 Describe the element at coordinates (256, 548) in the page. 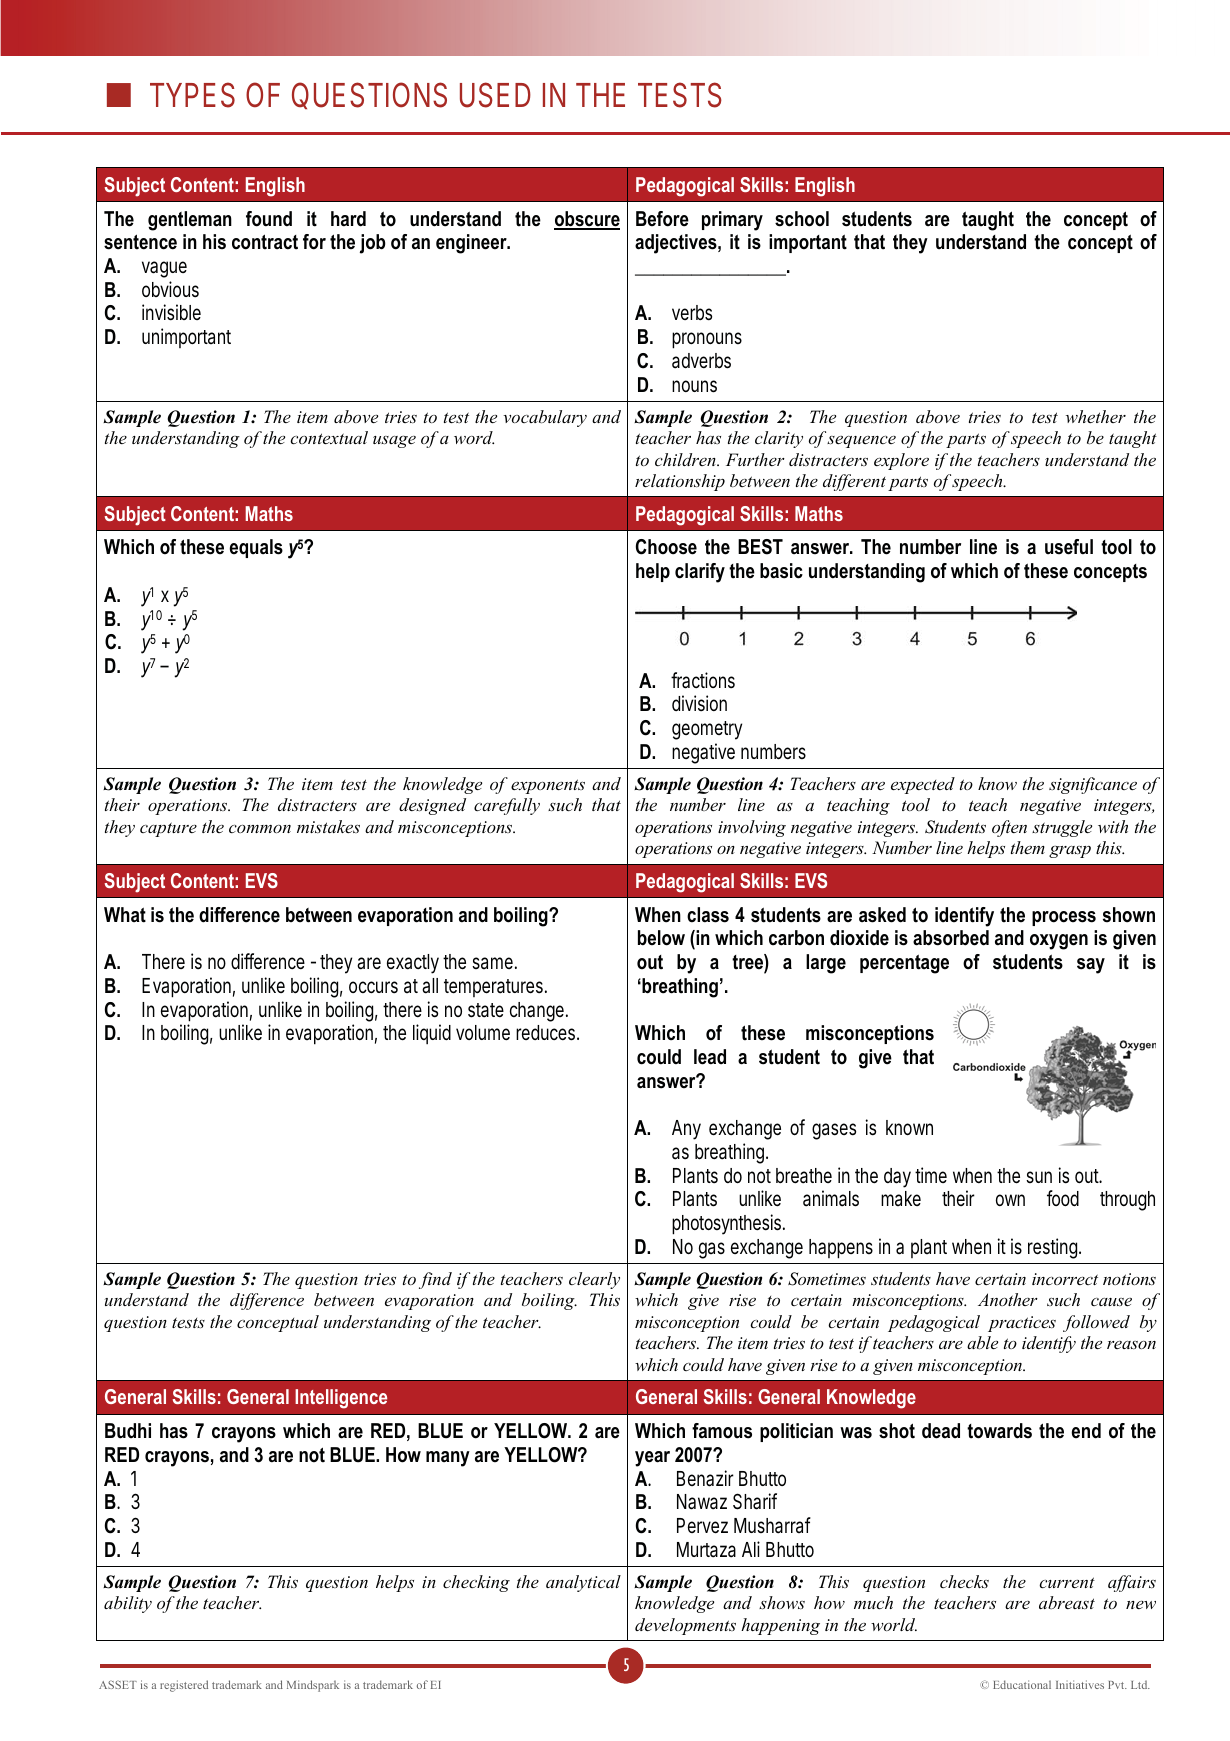

I see `equals` at that location.
